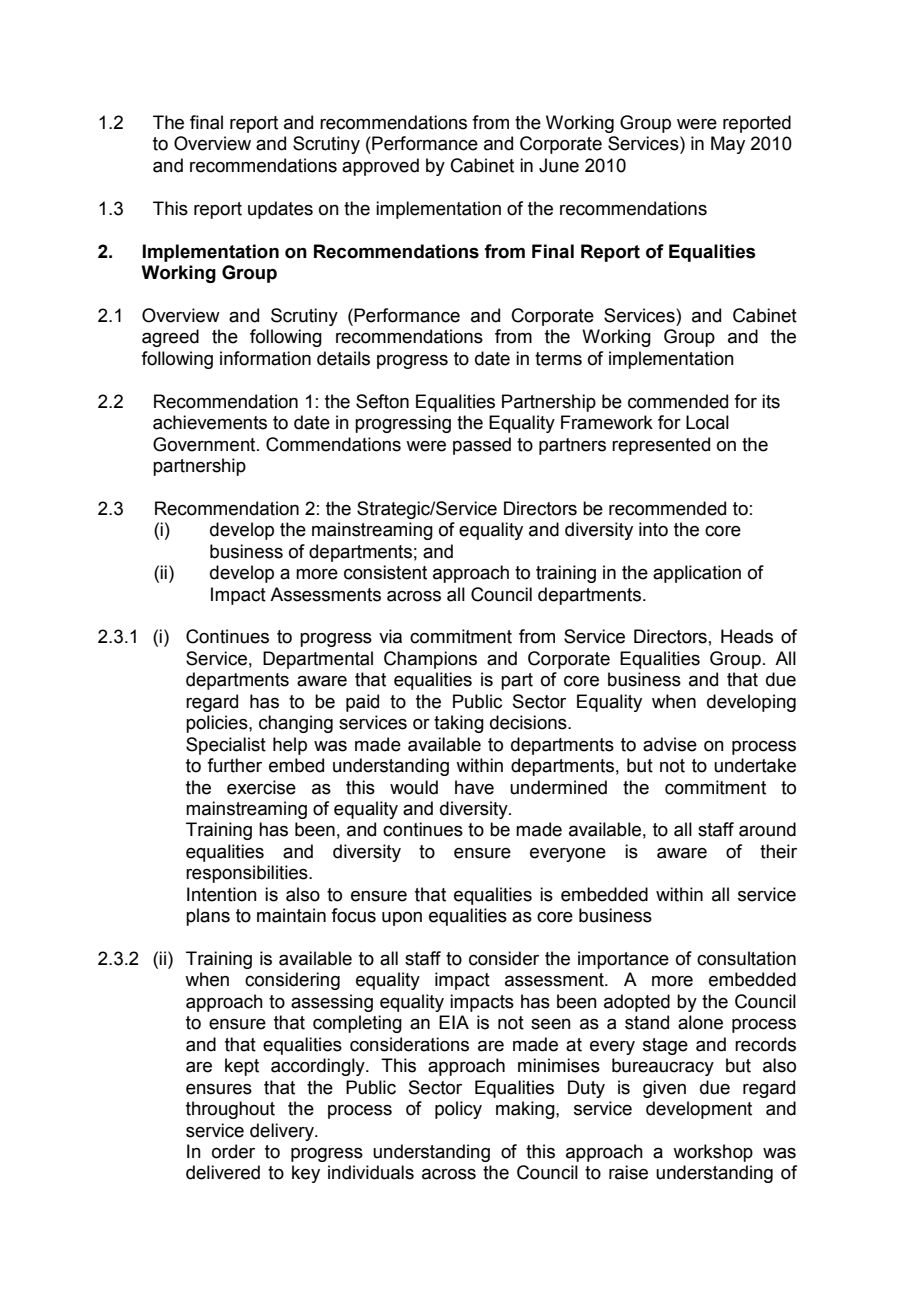  What do you see at coordinates (482, 446) in the document?
I see `passed` at bounding box center [482, 446].
